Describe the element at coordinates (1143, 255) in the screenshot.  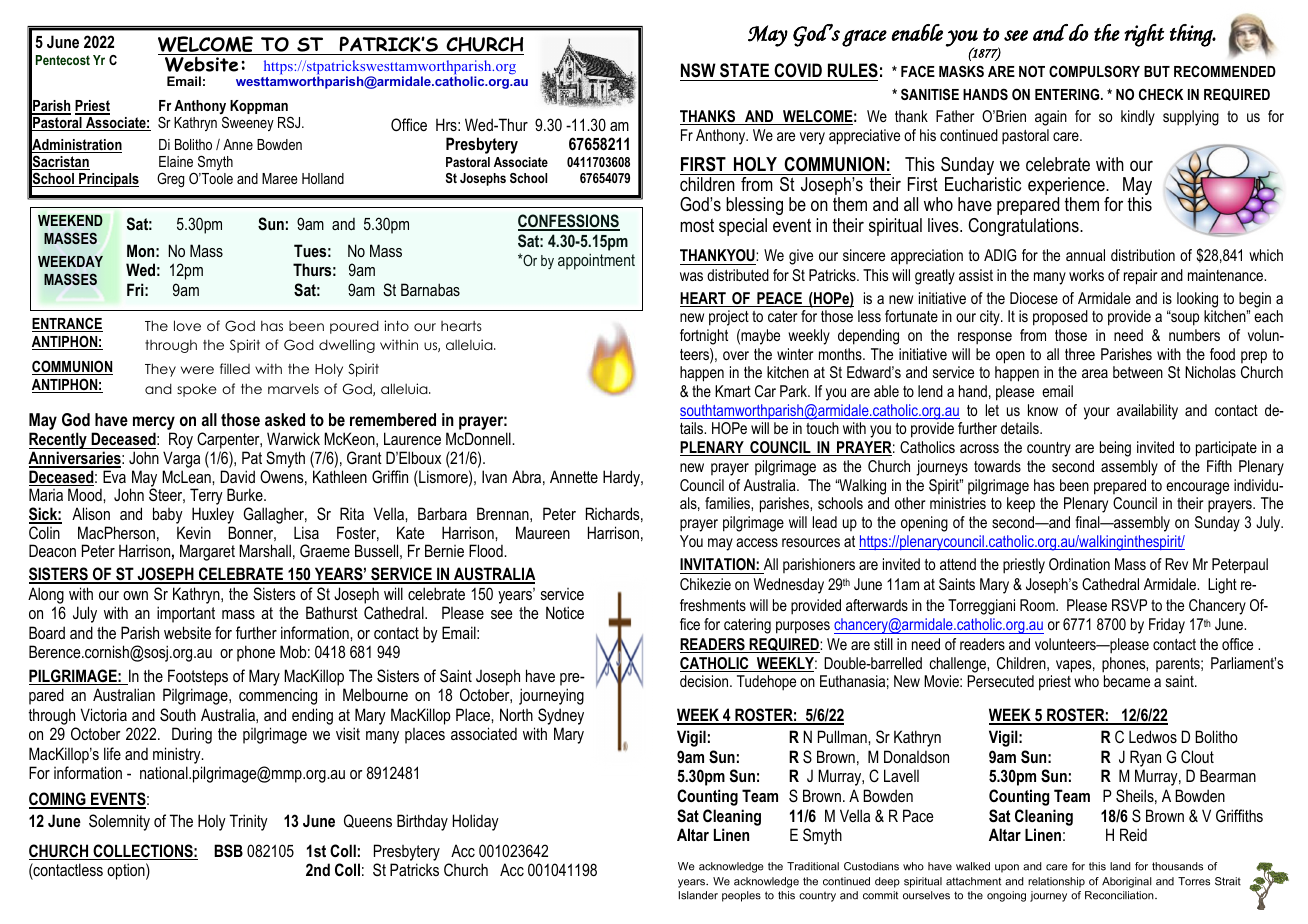
I see `distribution` at that location.
